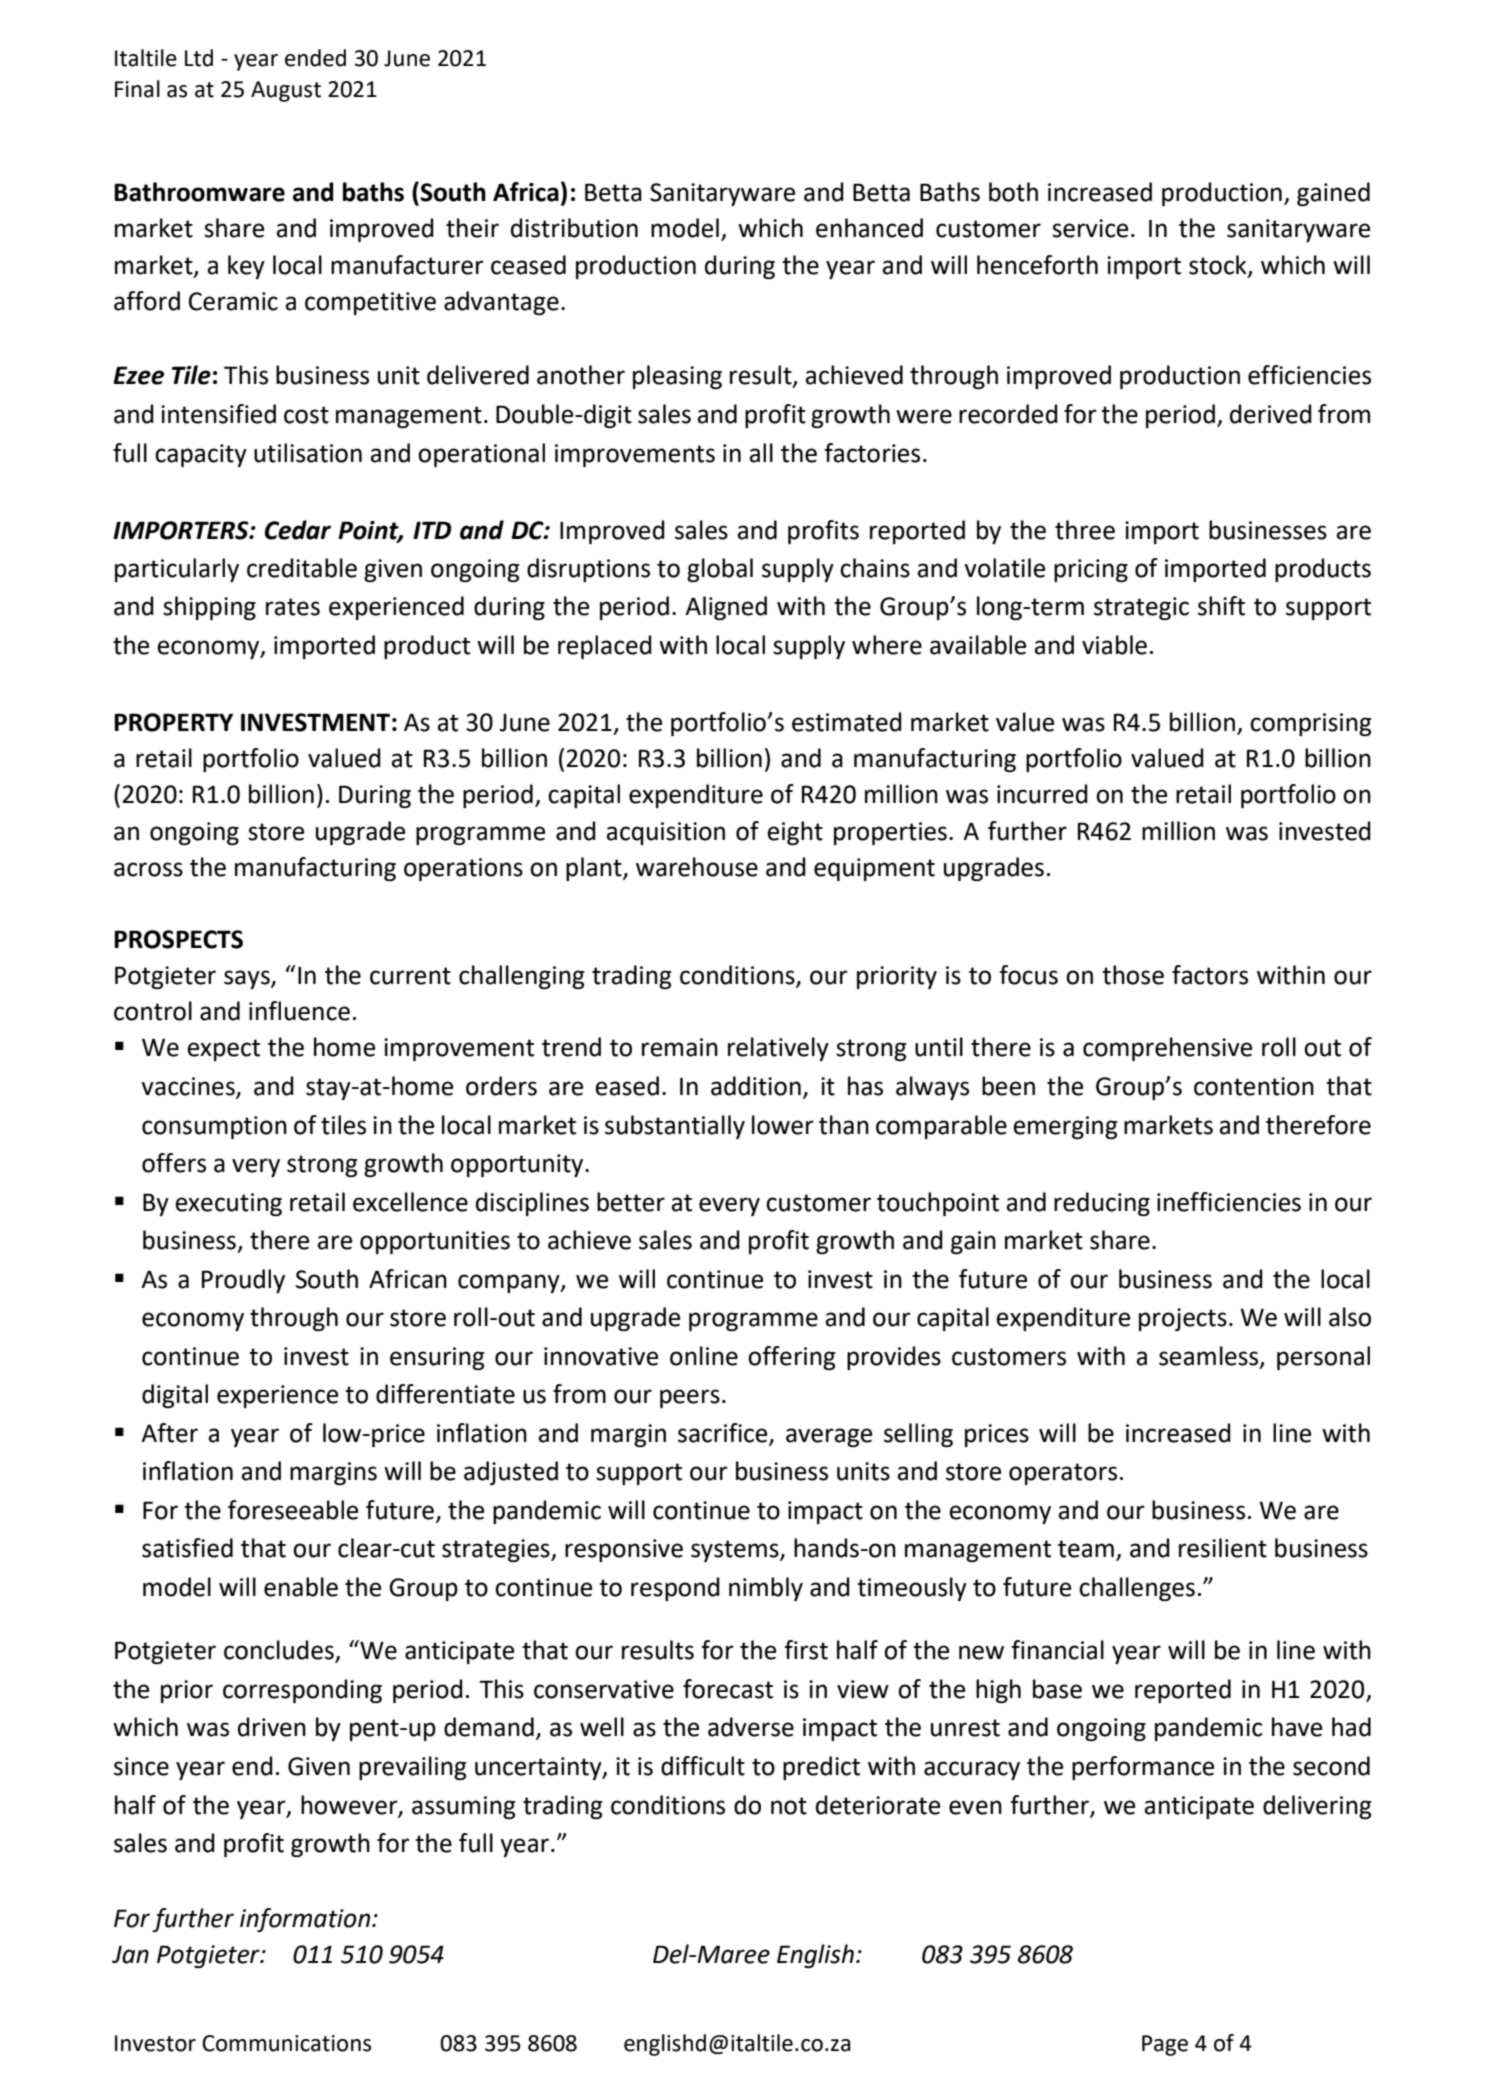  What do you see at coordinates (1210, 975) in the screenshot?
I see `factors` at bounding box center [1210, 975].
